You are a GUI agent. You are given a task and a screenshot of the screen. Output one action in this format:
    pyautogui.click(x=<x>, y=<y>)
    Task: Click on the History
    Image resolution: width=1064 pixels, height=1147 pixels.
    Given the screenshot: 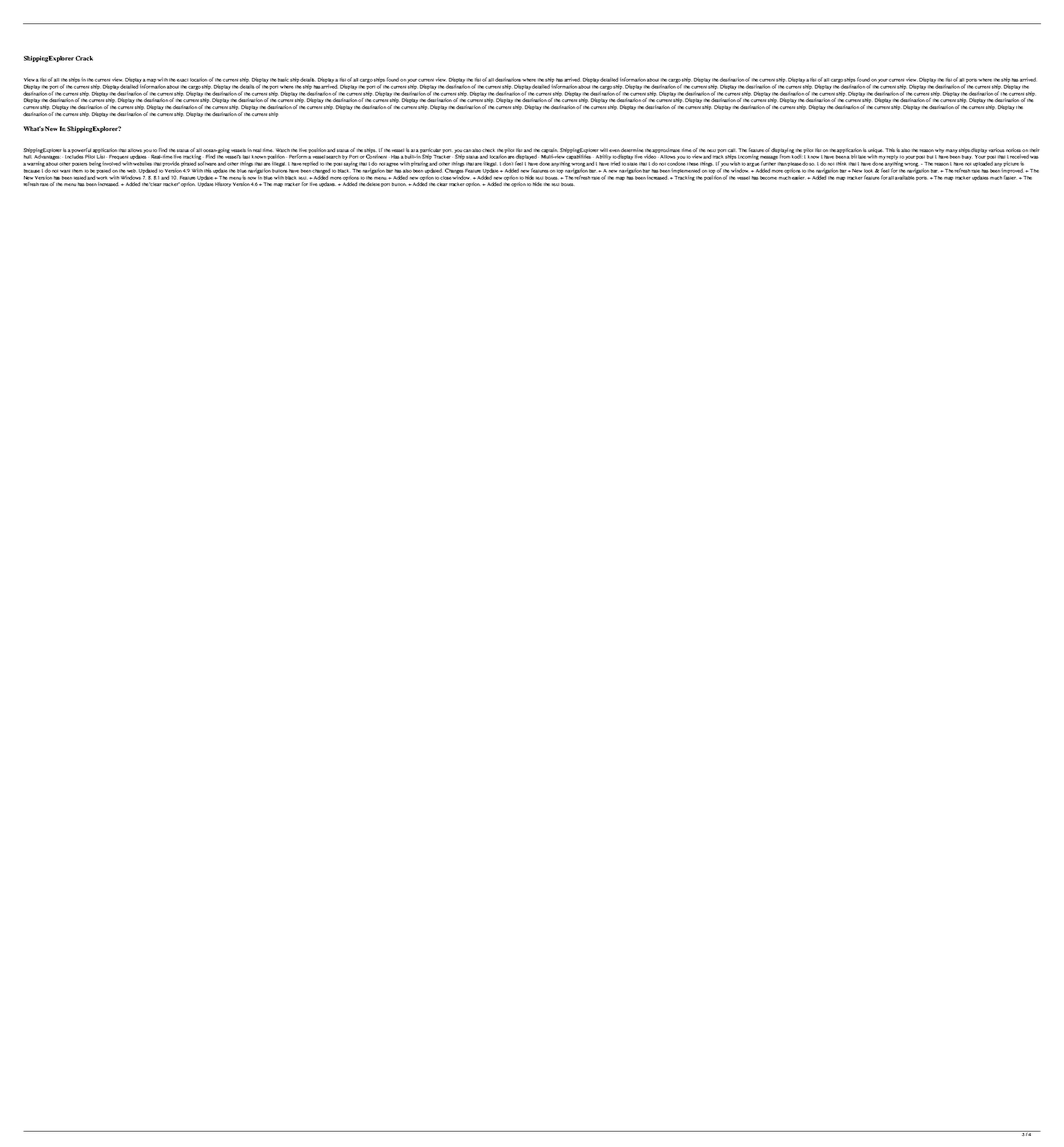 What is the action you would take?
    pyautogui.click(x=223, y=184)
